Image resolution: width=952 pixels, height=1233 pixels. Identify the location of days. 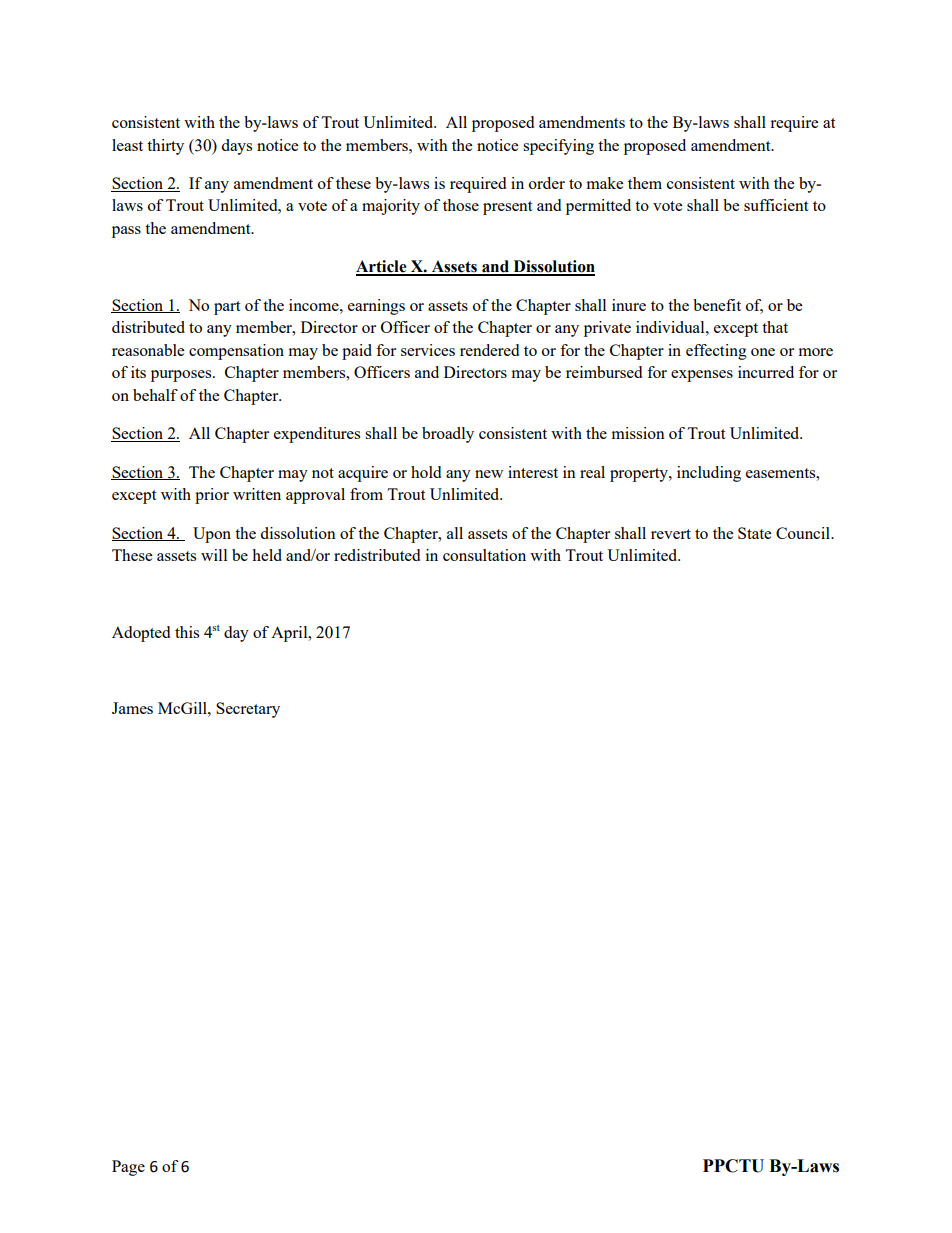
(236, 147).
